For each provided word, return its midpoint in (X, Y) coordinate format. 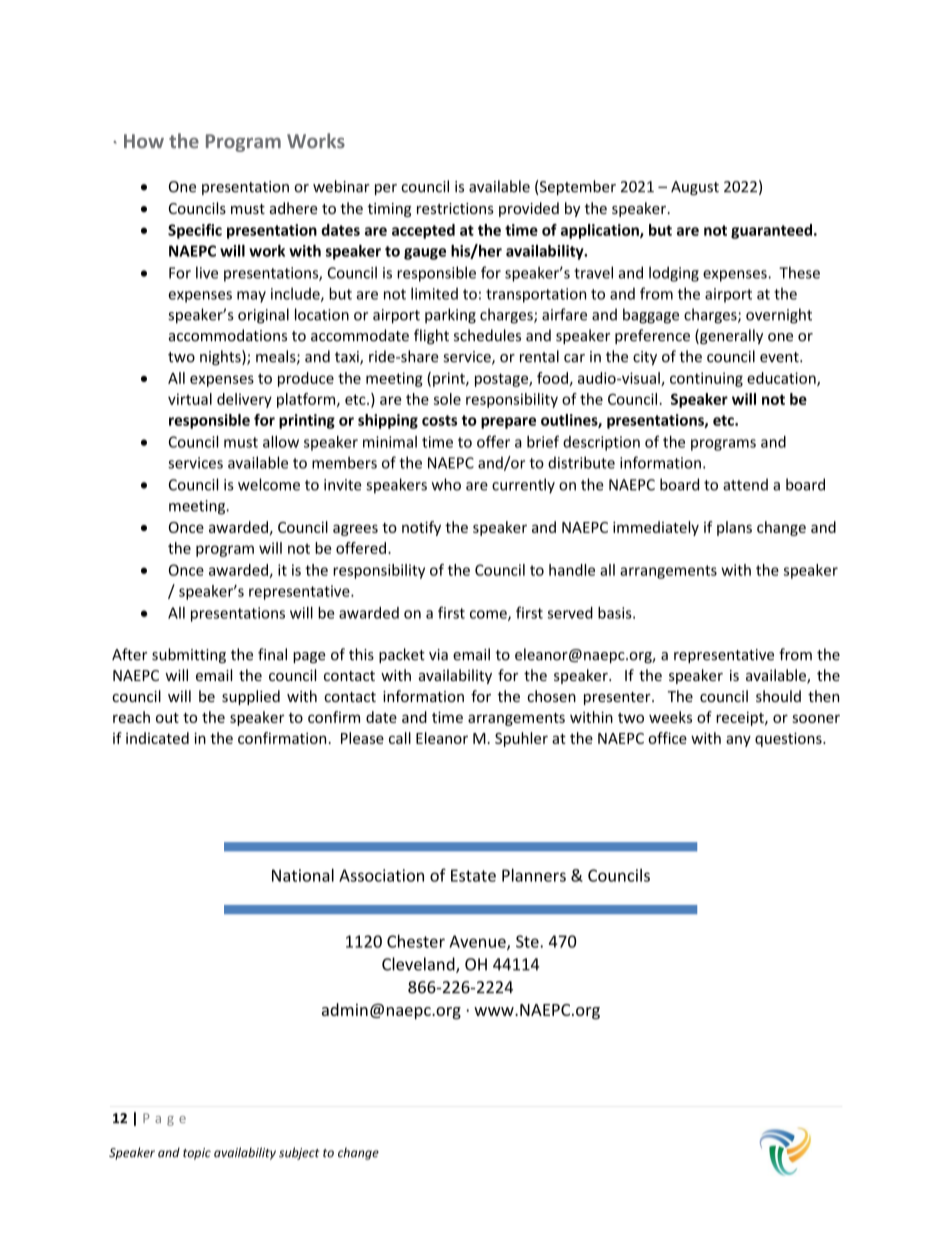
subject (299, 1153)
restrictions (455, 208)
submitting (189, 655)
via (438, 655)
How (144, 141)
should (778, 696)
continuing (706, 379)
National (303, 875)
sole (447, 399)
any (738, 741)
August (695, 188)
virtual (190, 399)
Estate (473, 875)
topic (197, 1154)
